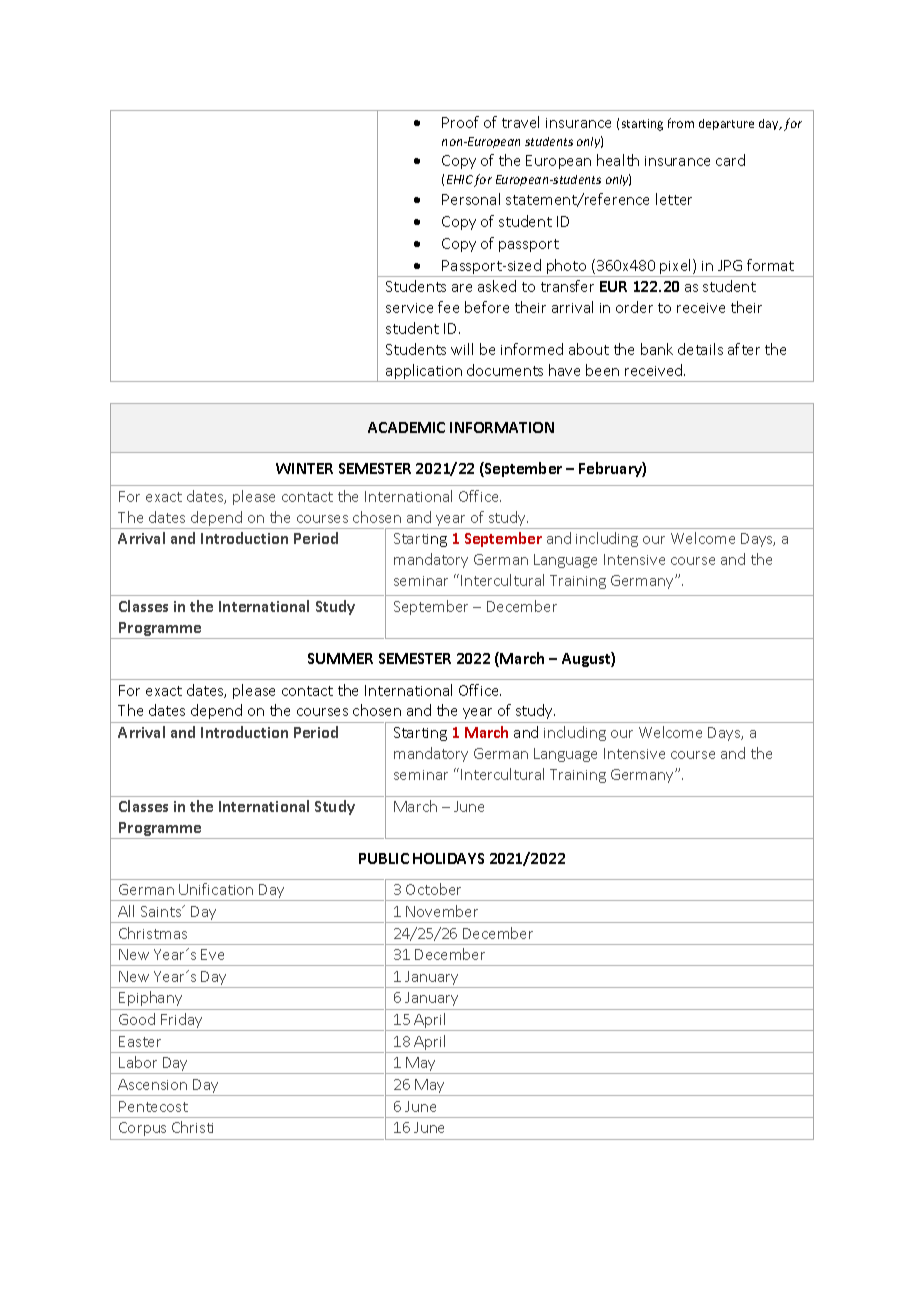 This page has width=924, height=1308. I want to click on WINTER, so click(304, 468).
